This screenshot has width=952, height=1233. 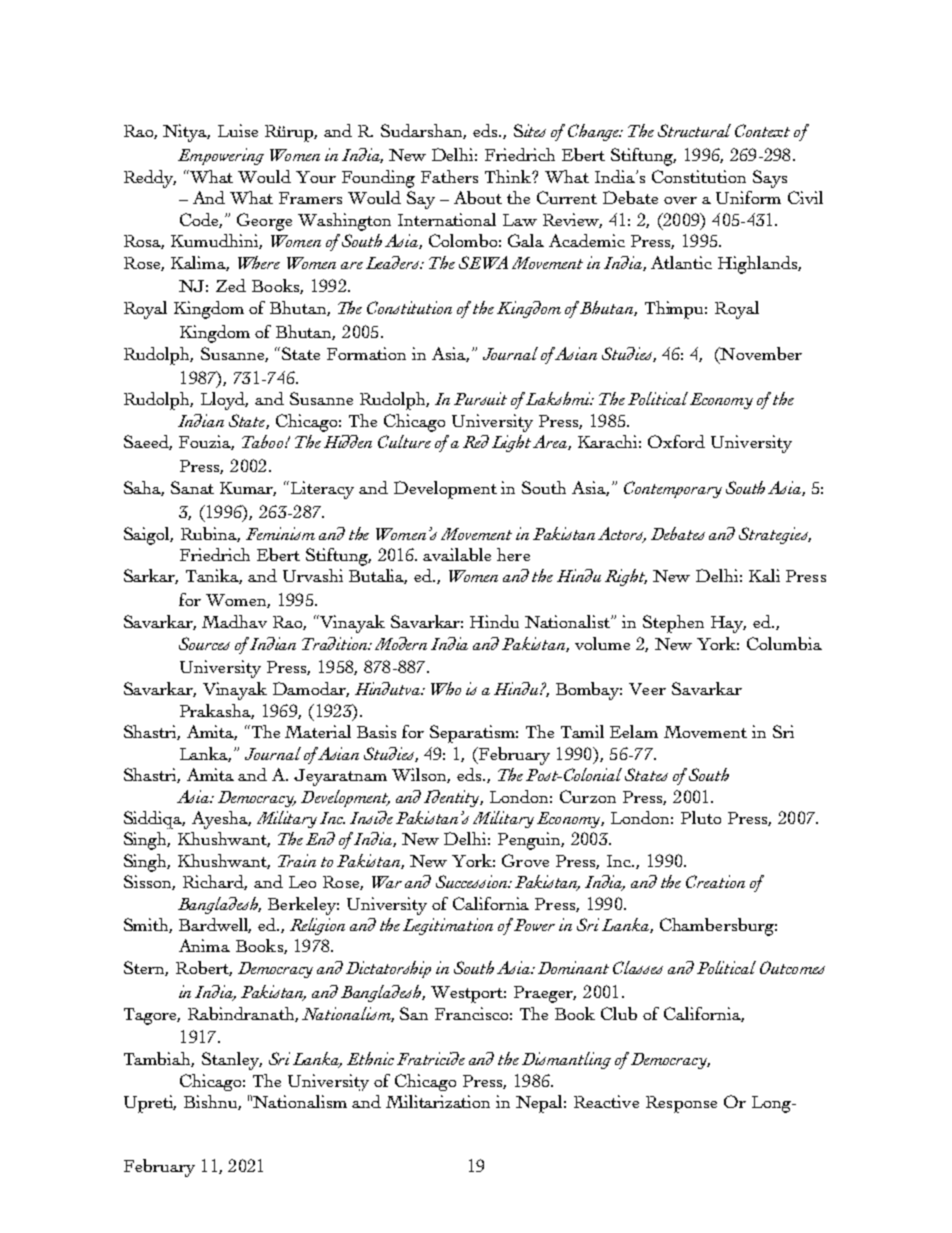 What do you see at coordinates (694, 130) in the screenshot?
I see `Structural` at bounding box center [694, 130].
